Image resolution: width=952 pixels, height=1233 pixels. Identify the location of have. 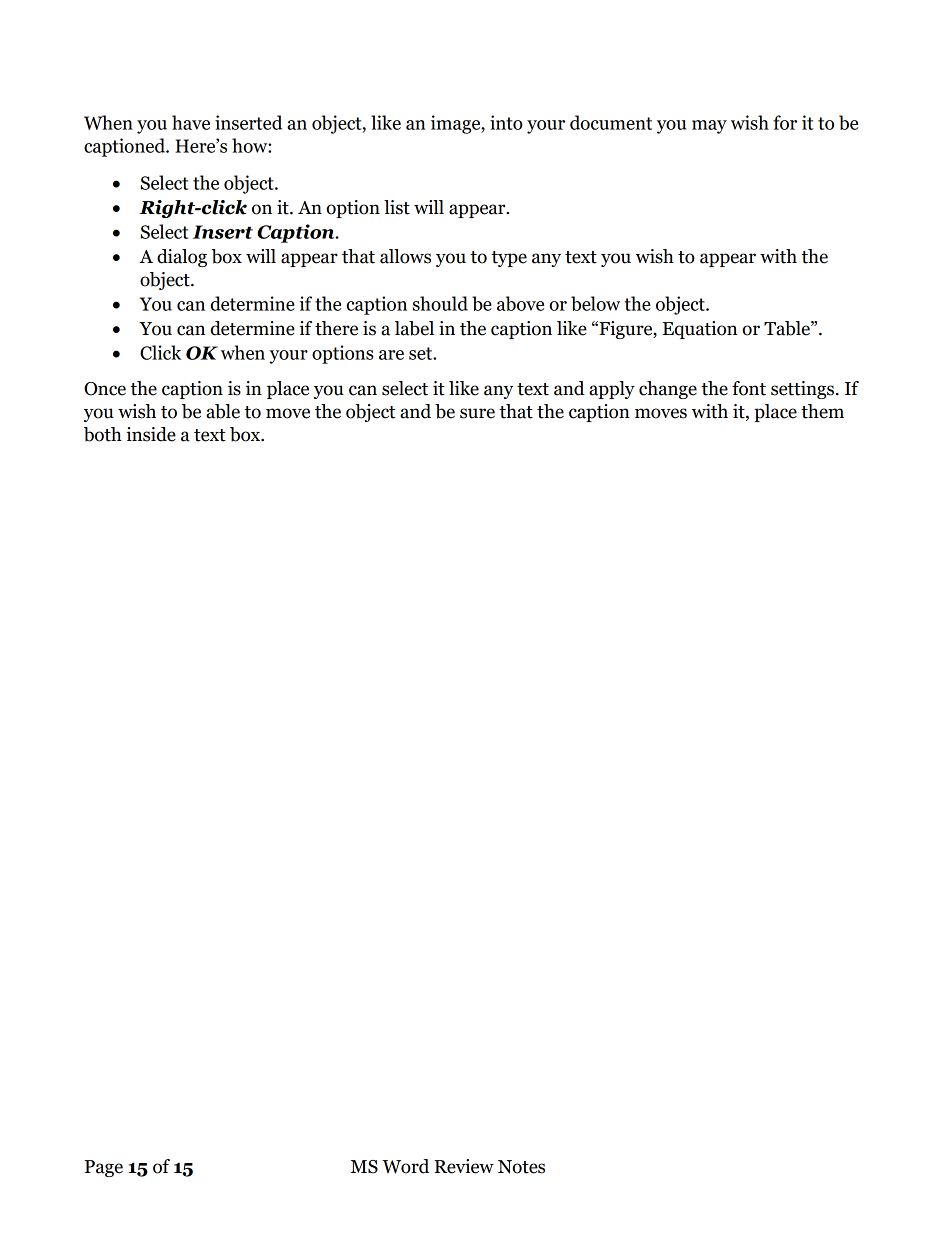
(191, 122).
